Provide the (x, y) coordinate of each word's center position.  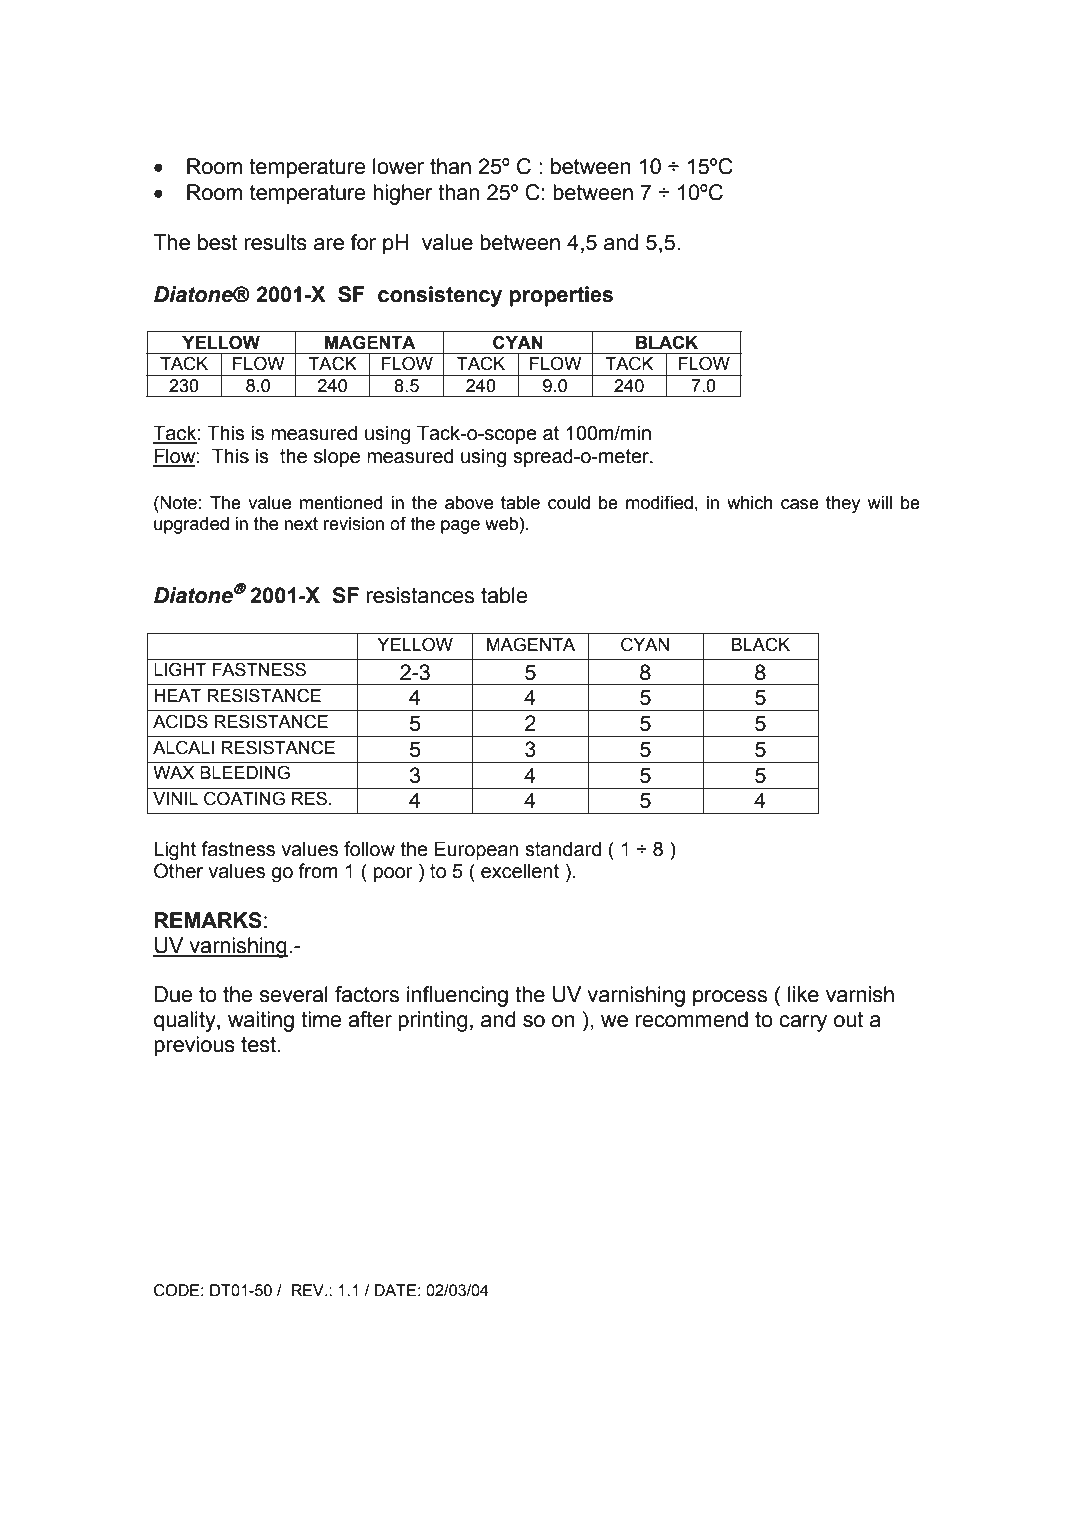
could (569, 503)
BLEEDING (245, 772)
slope (337, 457)
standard (563, 849)
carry (803, 1023)
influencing (457, 996)
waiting (261, 1021)
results (276, 242)
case (800, 504)
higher (403, 194)
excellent (520, 871)
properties (561, 296)
